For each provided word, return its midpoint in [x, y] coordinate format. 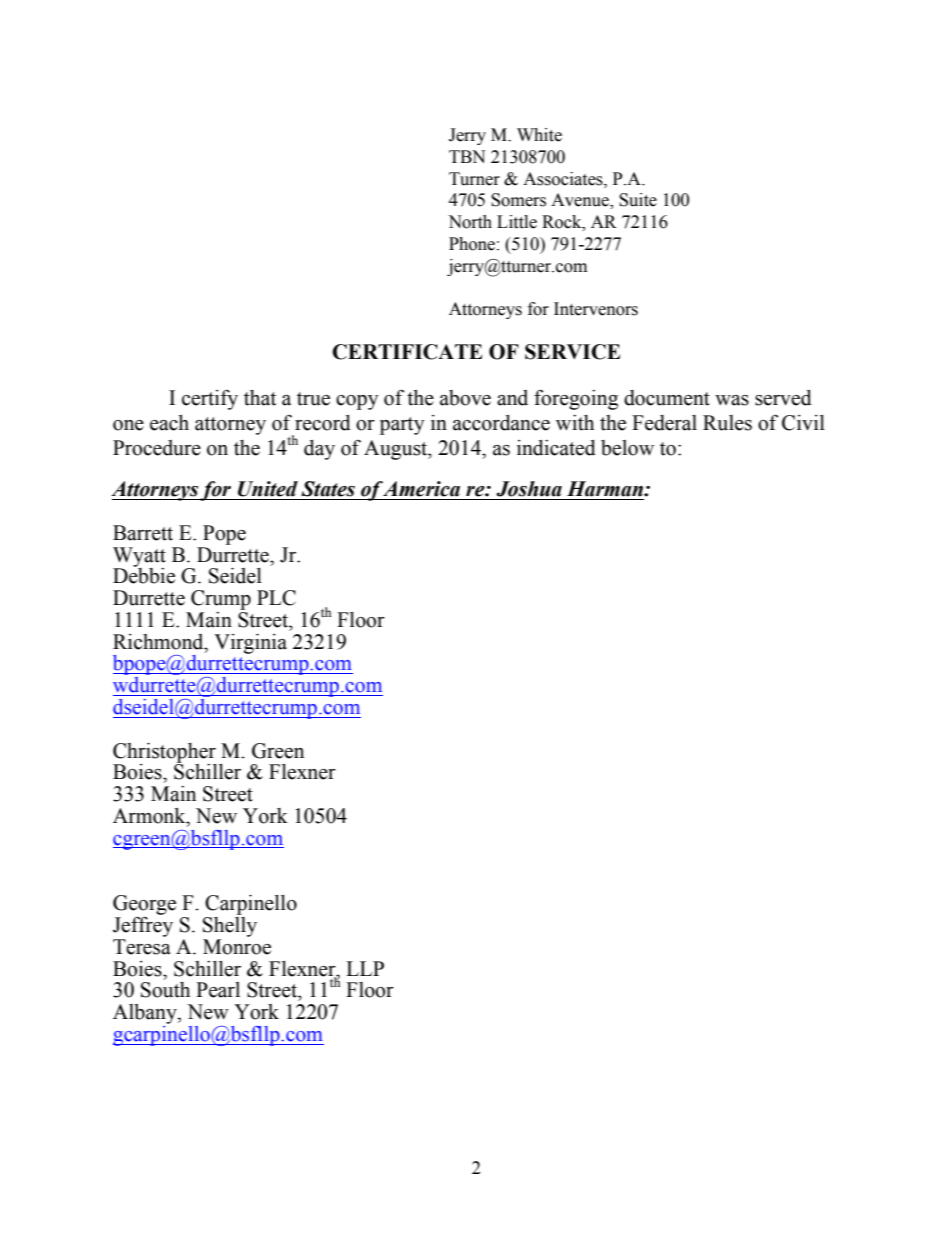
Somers [518, 200]
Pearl [218, 990]
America [421, 489]
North [470, 222]
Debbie [144, 575]
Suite [638, 200]
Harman [606, 489]
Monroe [237, 947]
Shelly [230, 925]
